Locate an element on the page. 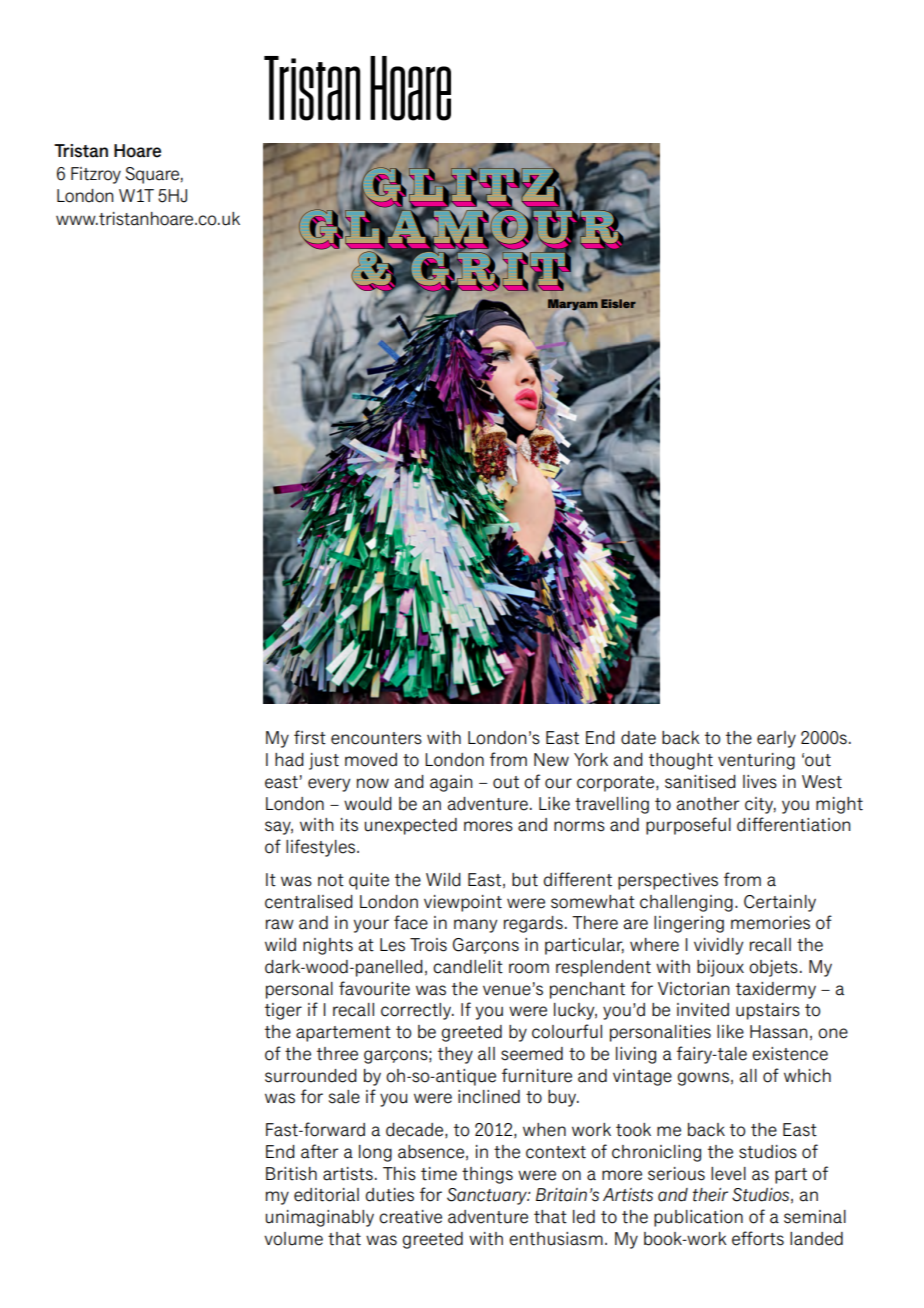 Image resolution: width=924 pixels, height=1308 pixels. Eisler is located at coordinates (618, 303).
